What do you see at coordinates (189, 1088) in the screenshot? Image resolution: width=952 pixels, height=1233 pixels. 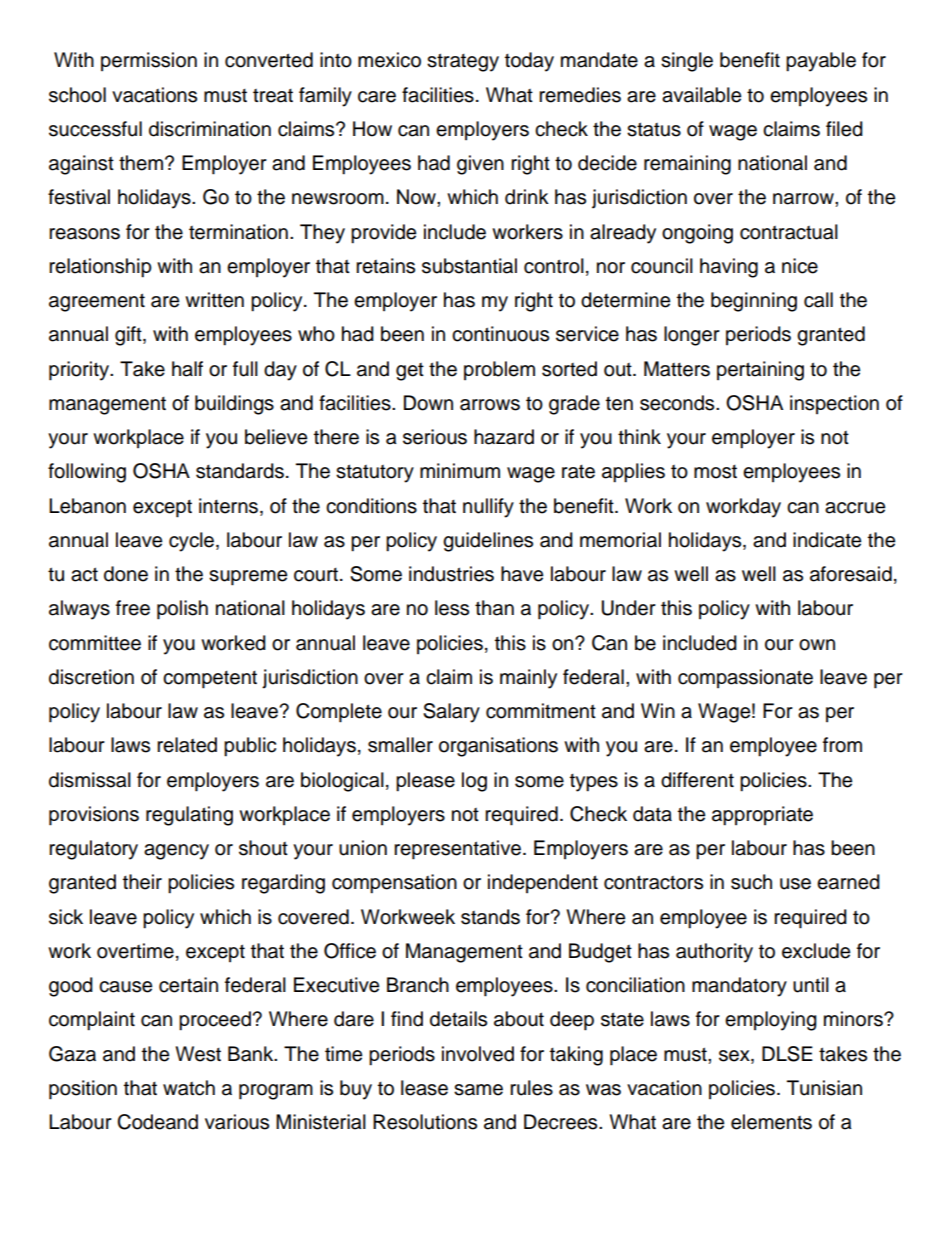 I see `watch` at bounding box center [189, 1088].
